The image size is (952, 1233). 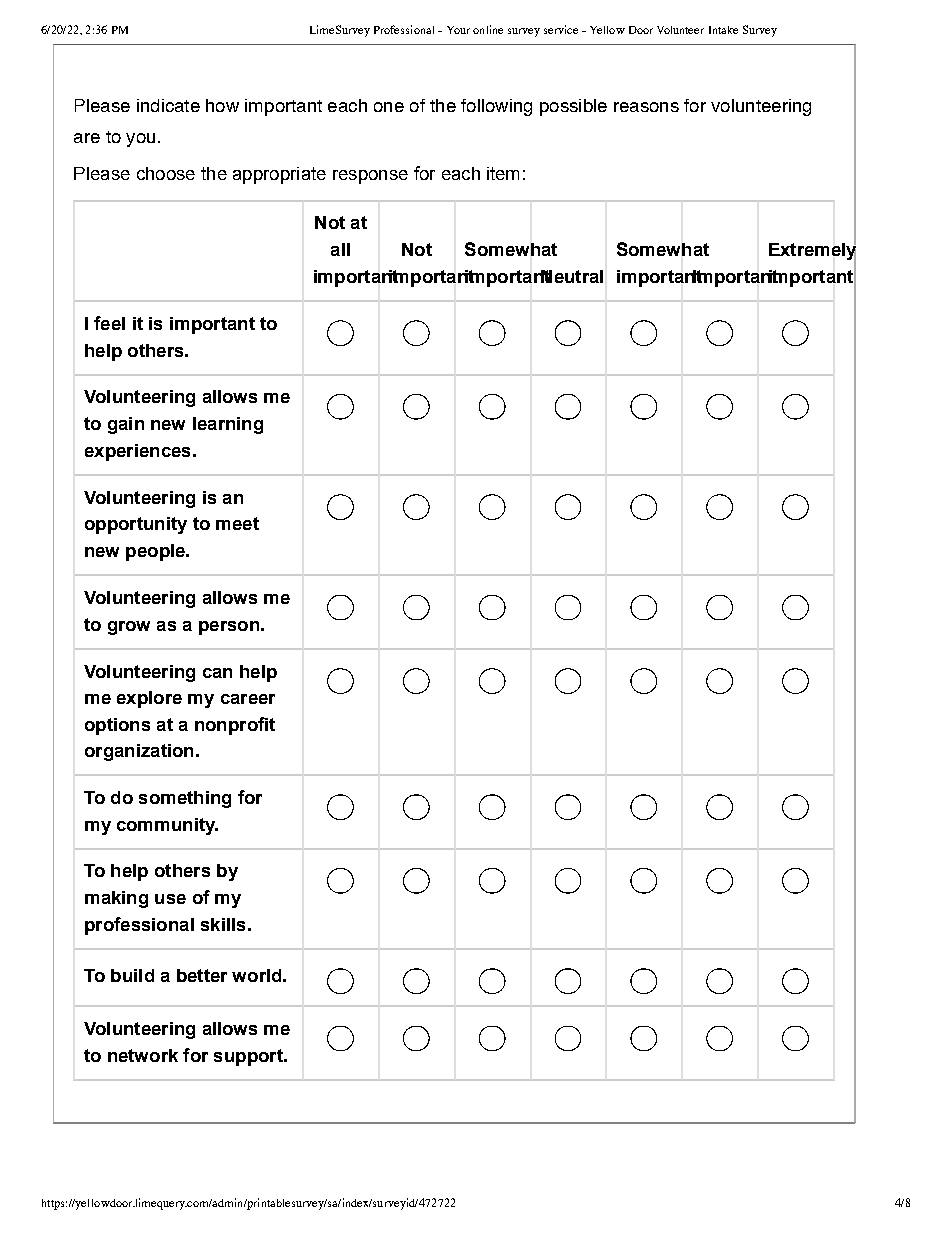 What do you see at coordinates (143, 1055) in the screenshot?
I see `network` at bounding box center [143, 1055].
